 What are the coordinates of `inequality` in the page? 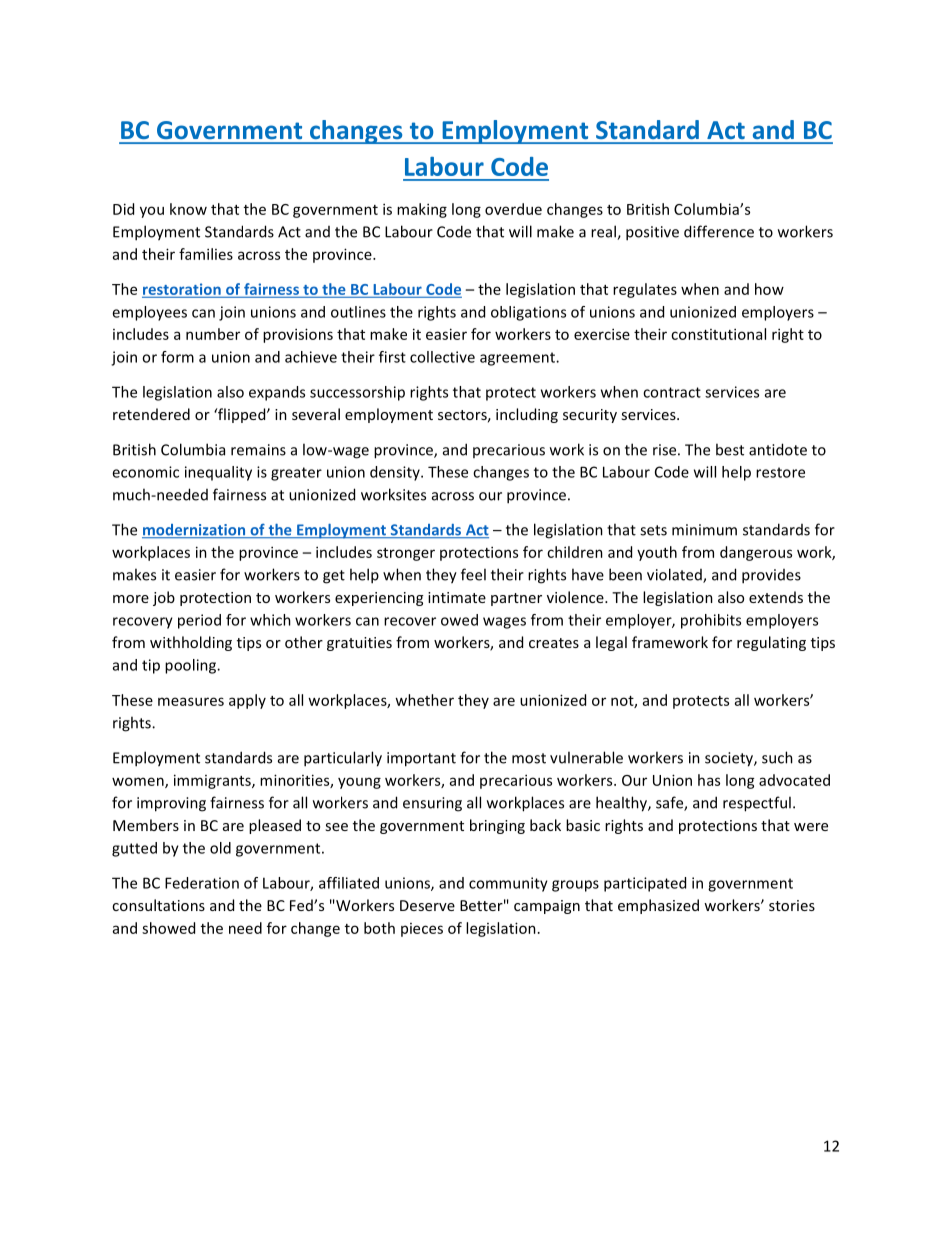 It's located at (218, 473).
